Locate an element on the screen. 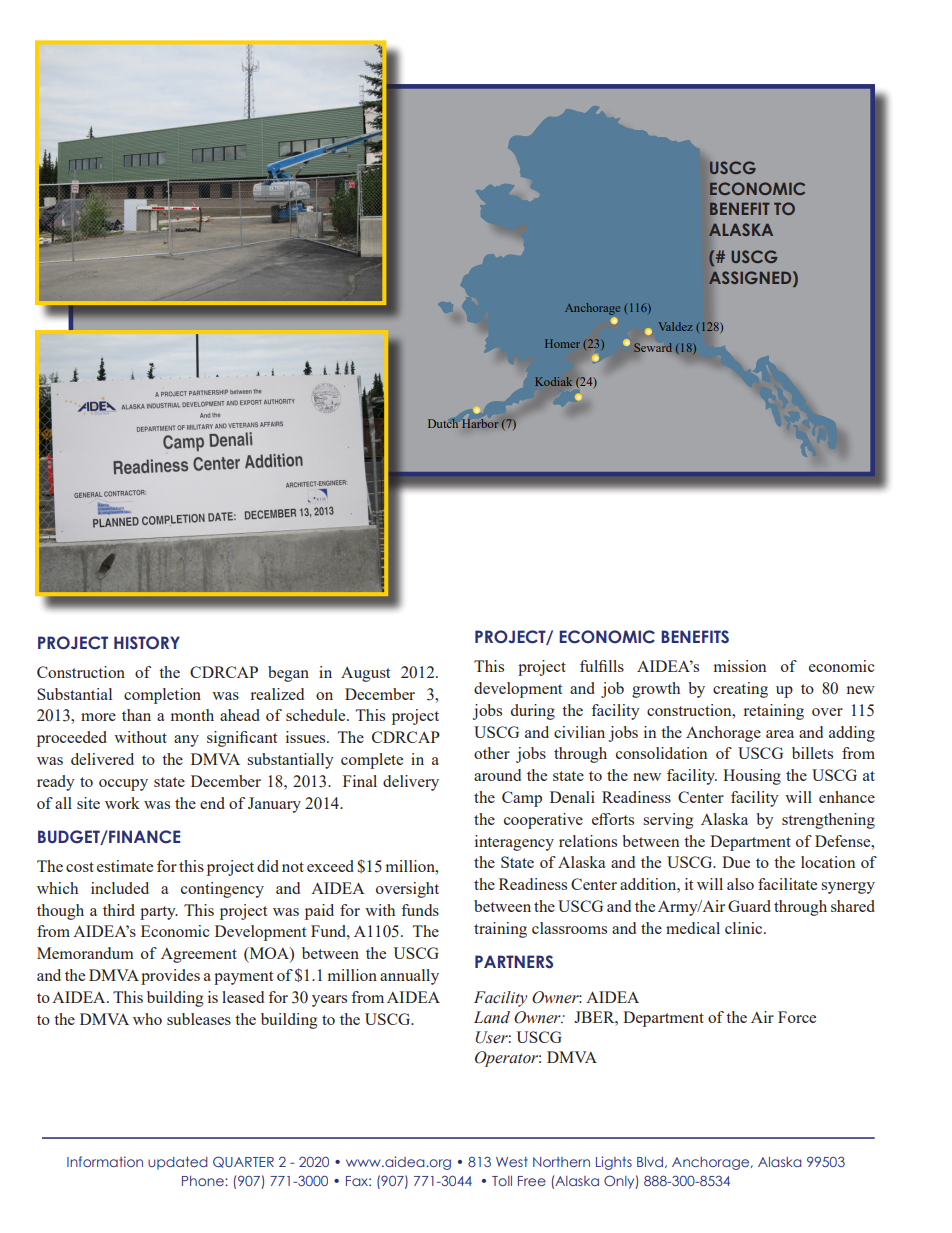 This screenshot has height=1233, width=952. mission is located at coordinates (740, 666).
